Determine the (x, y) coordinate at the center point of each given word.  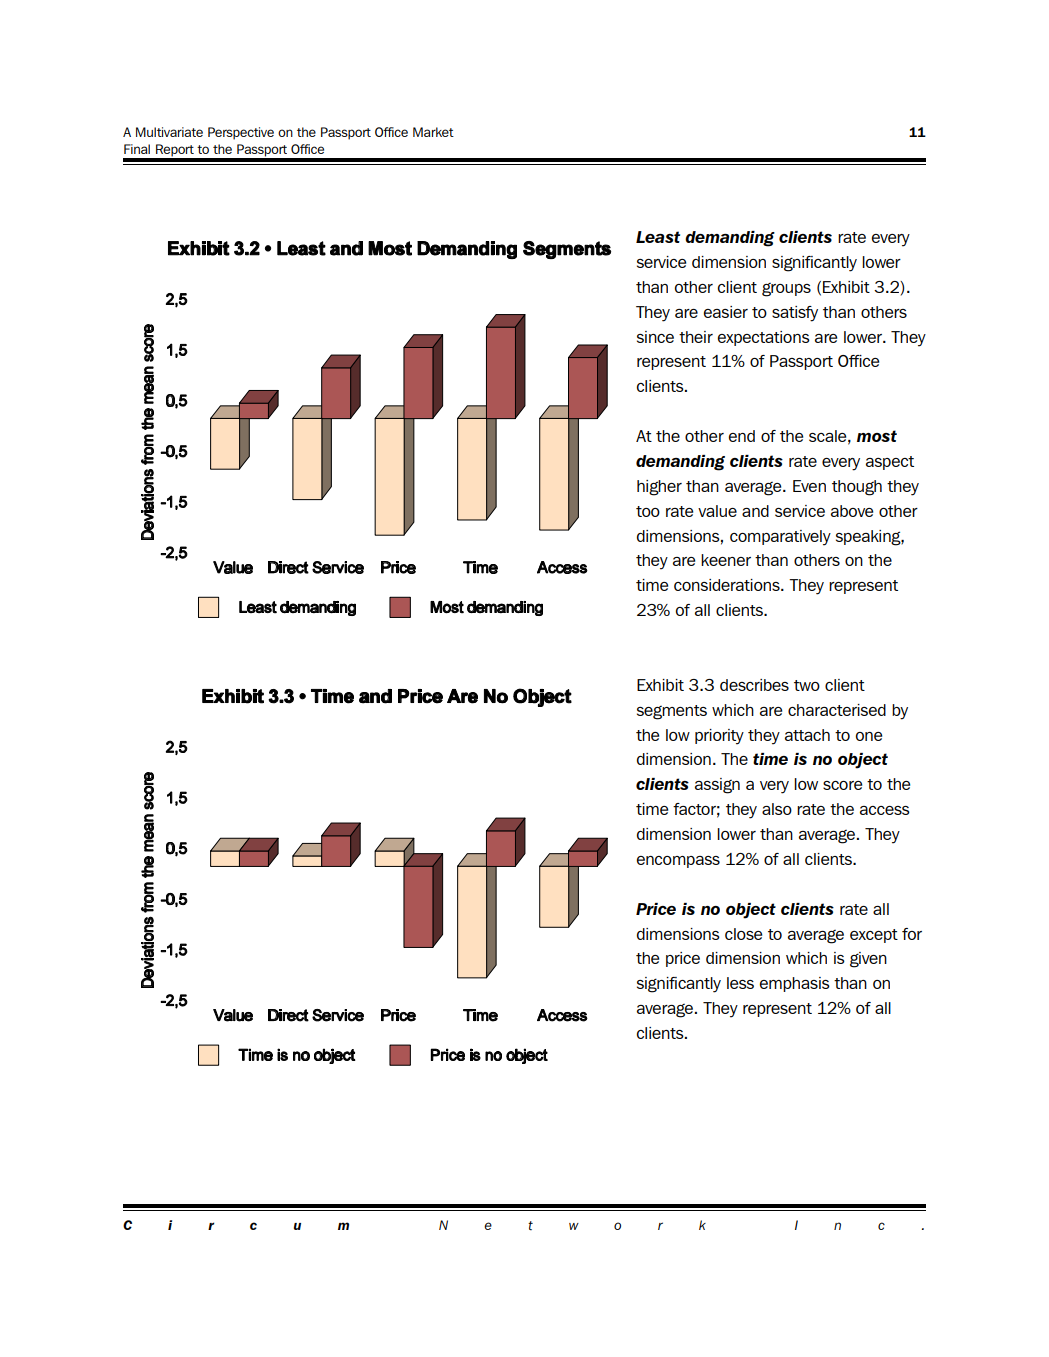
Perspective (241, 133)
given (868, 960)
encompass (678, 862)
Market (433, 132)
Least (658, 237)
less (740, 983)
